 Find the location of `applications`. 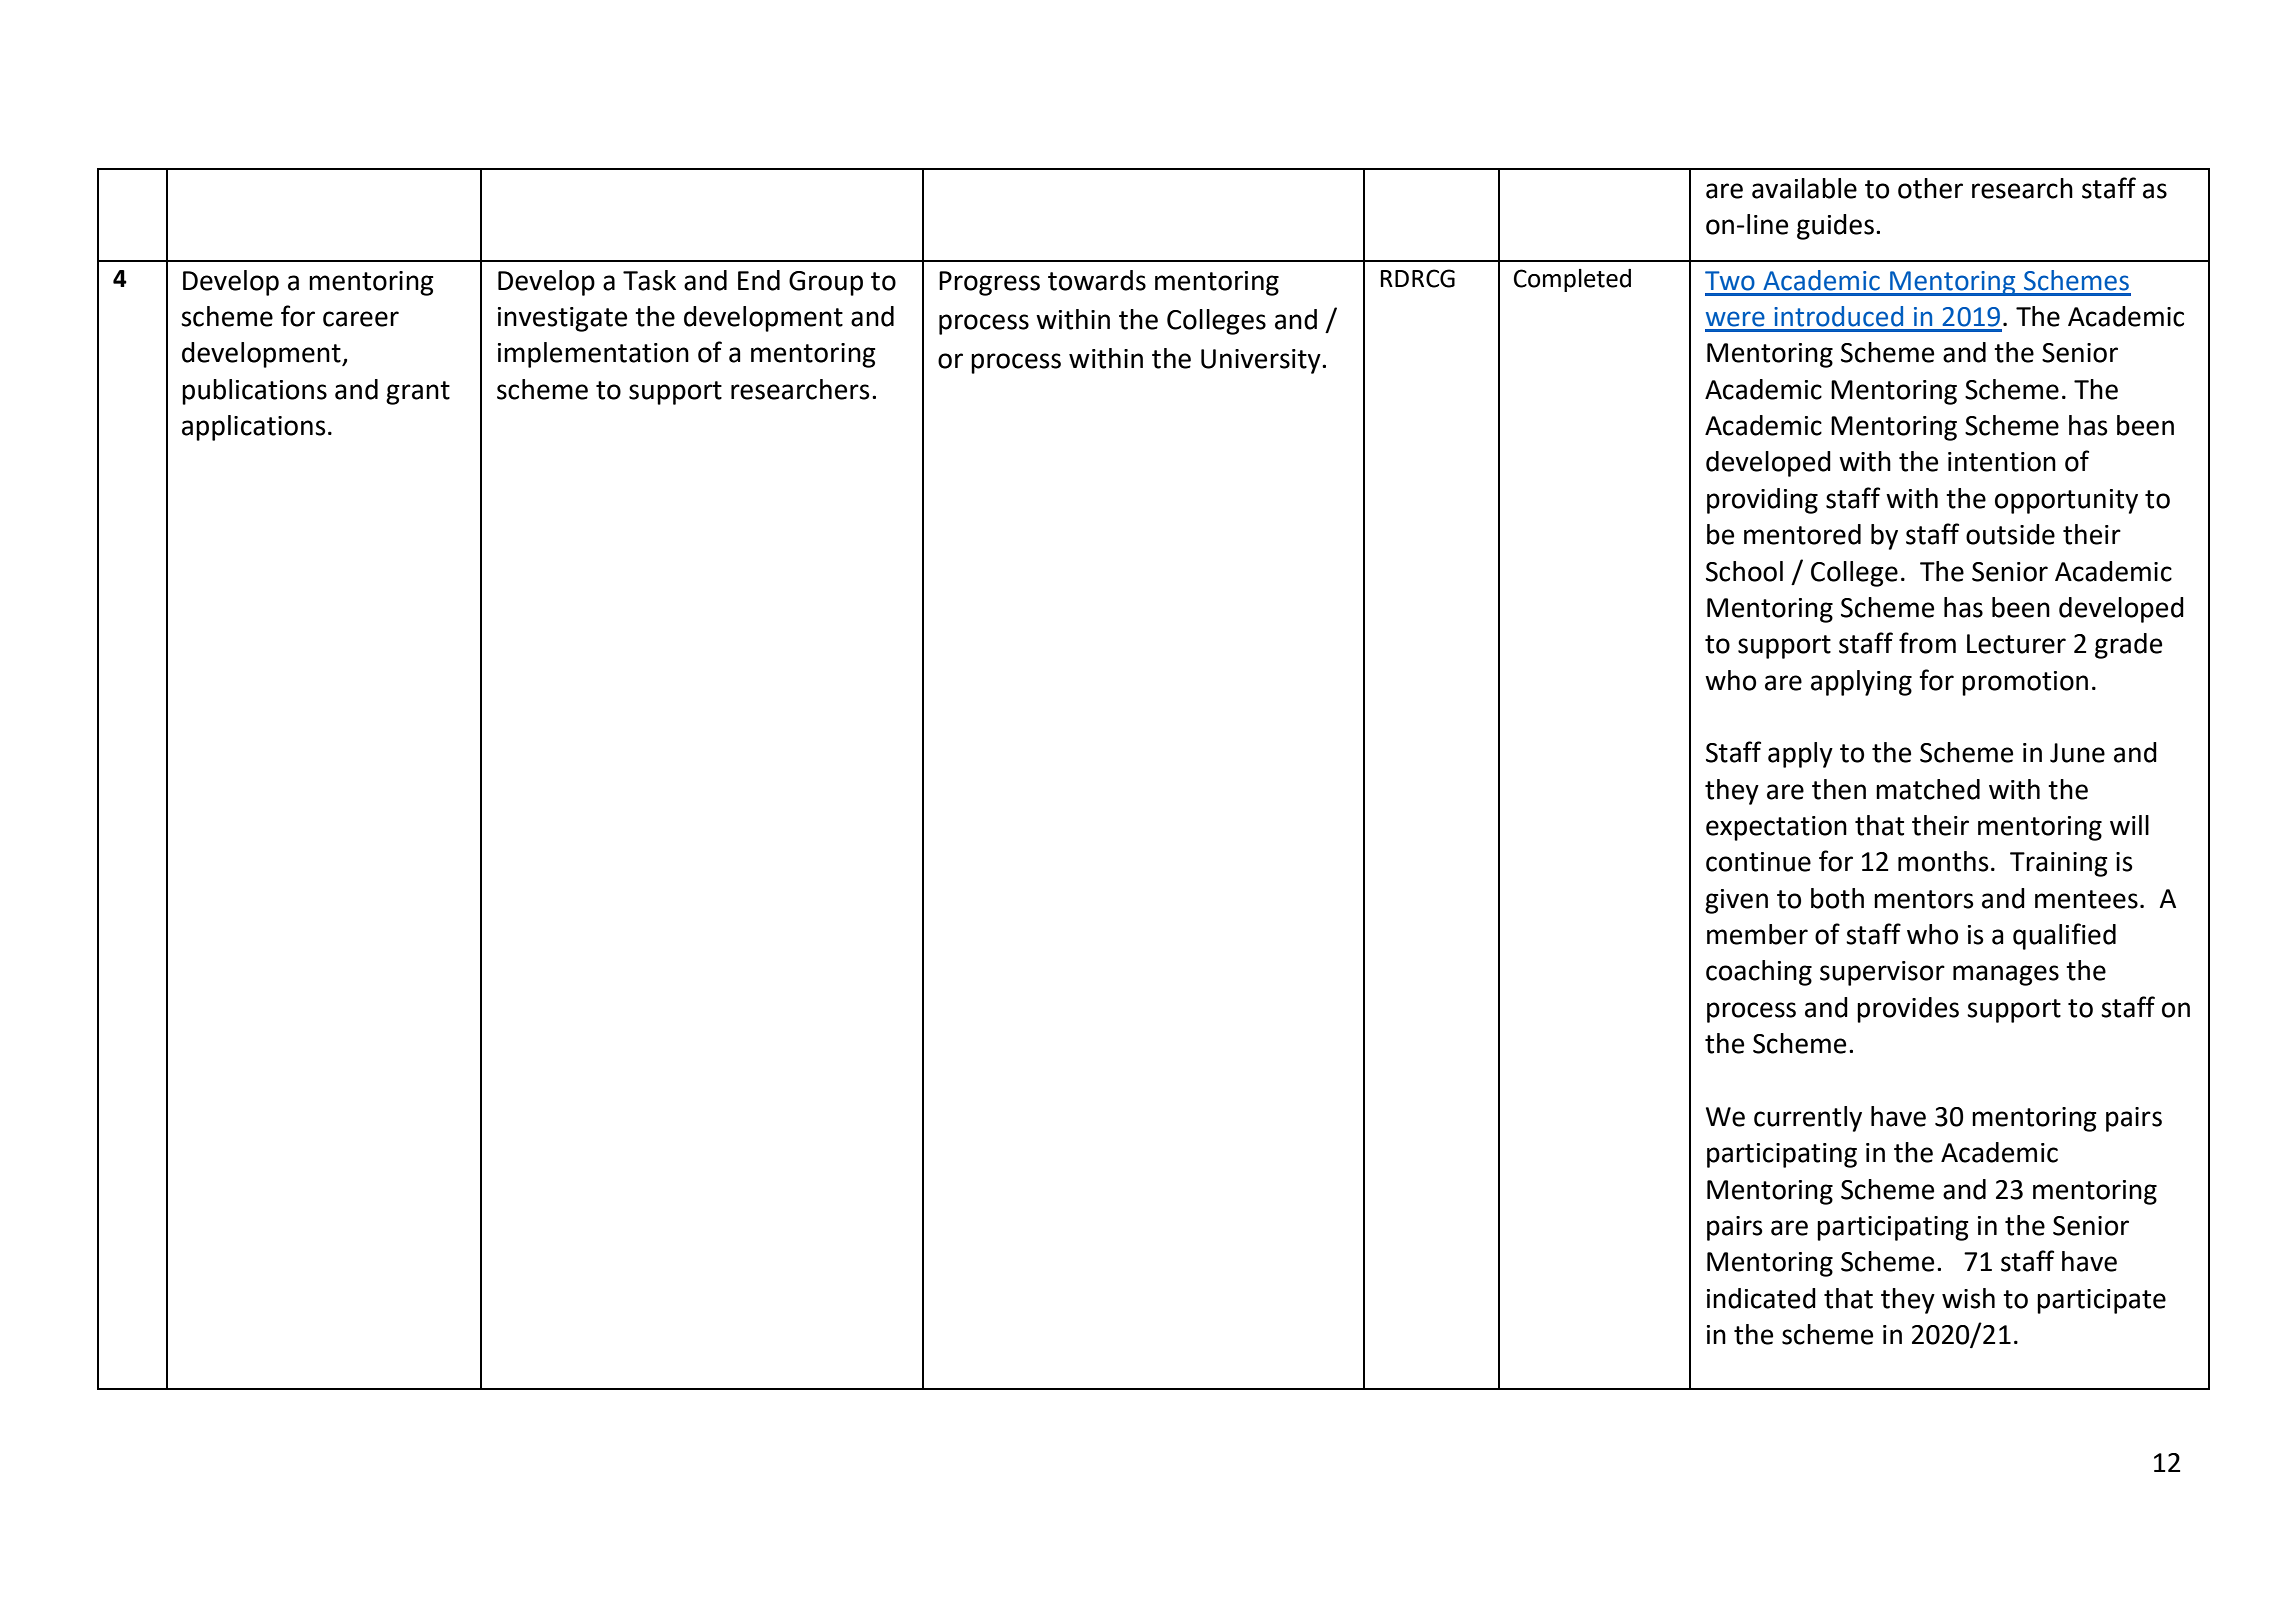

applications is located at coordinates (254, 428).
